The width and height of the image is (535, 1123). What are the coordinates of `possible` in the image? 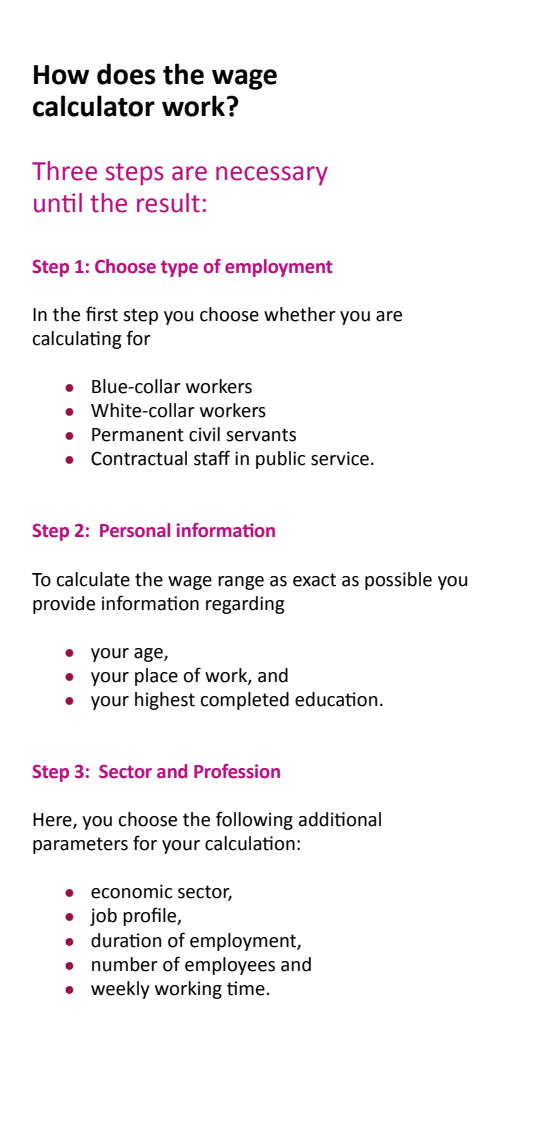 It's located at (398, 581).
